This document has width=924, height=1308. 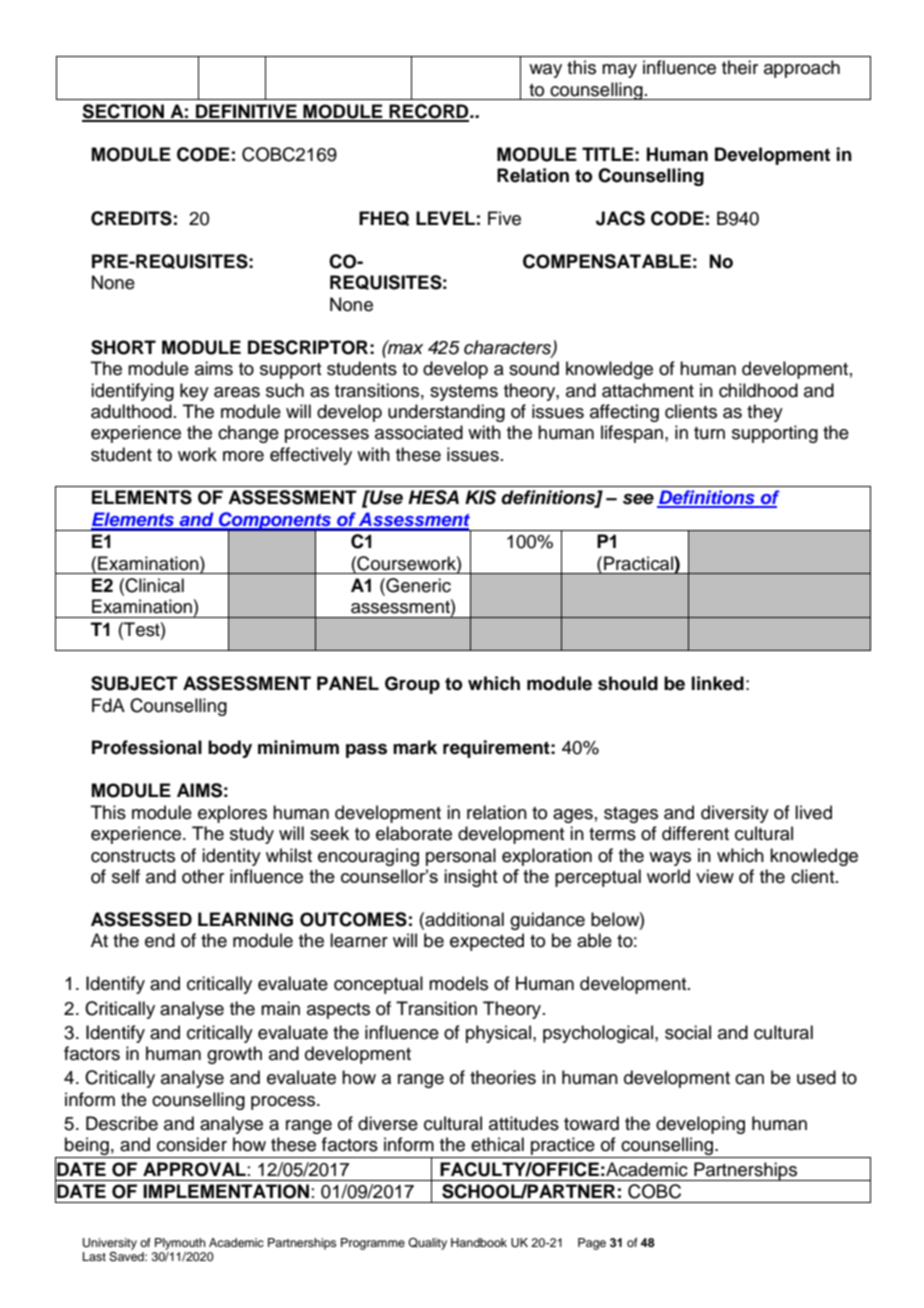 I want to click on Group, so click(x=412, y=685).
